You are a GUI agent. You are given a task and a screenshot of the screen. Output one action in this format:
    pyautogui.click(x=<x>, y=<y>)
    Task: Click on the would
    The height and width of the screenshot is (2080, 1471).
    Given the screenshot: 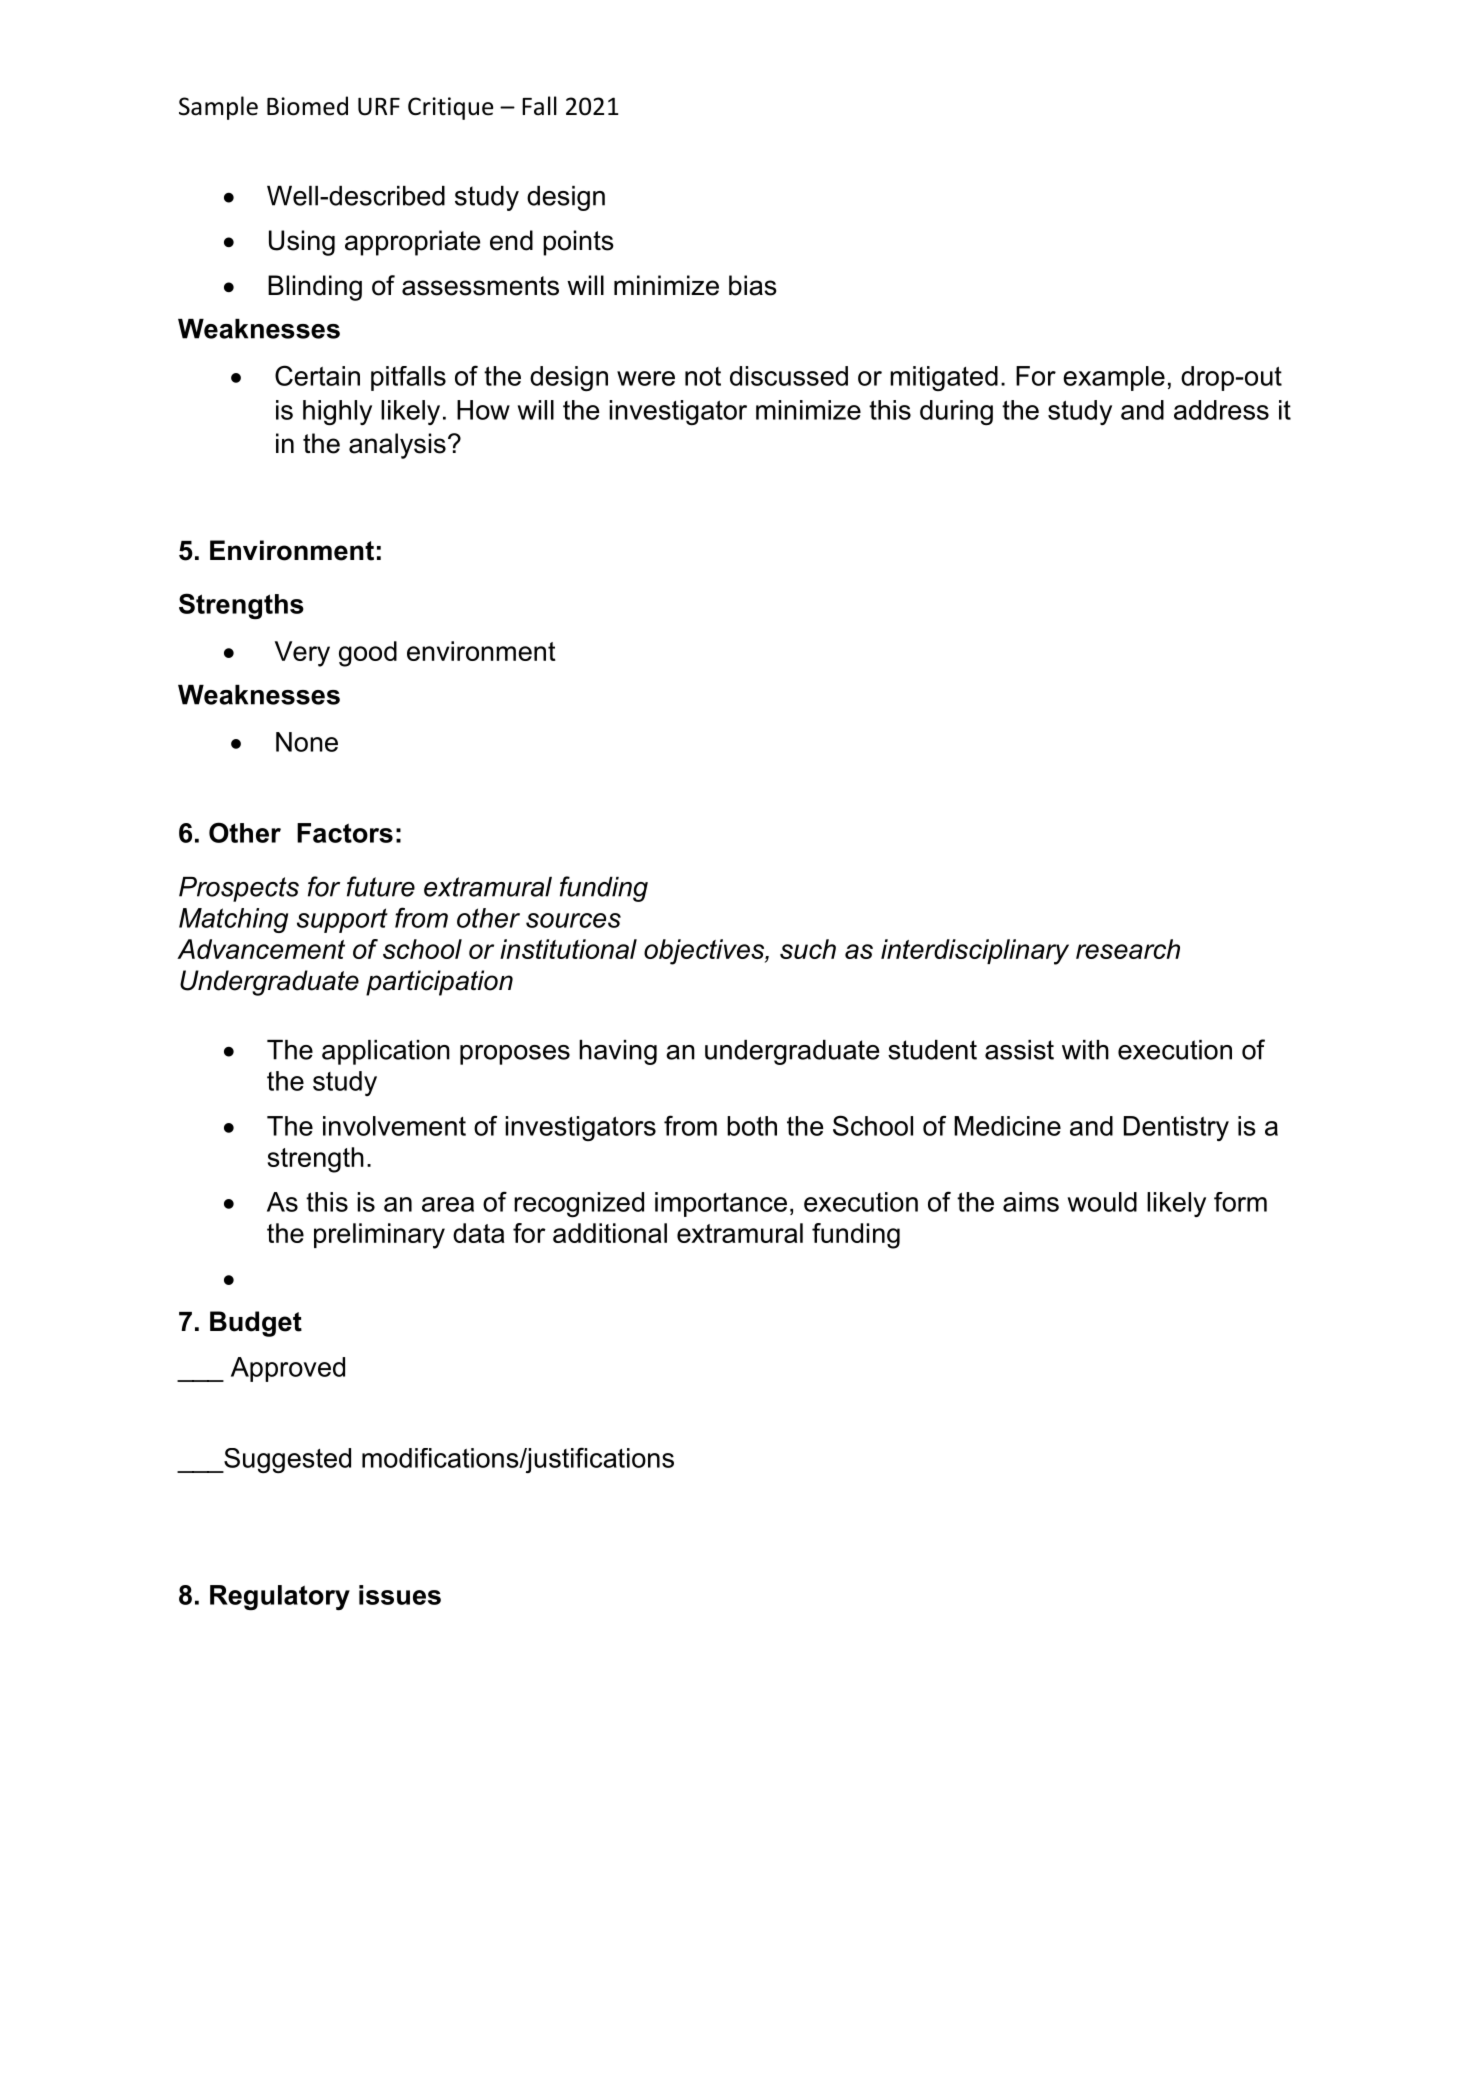 What is the action you would take?
    pyautogui.click(x=1102, y=1202)
